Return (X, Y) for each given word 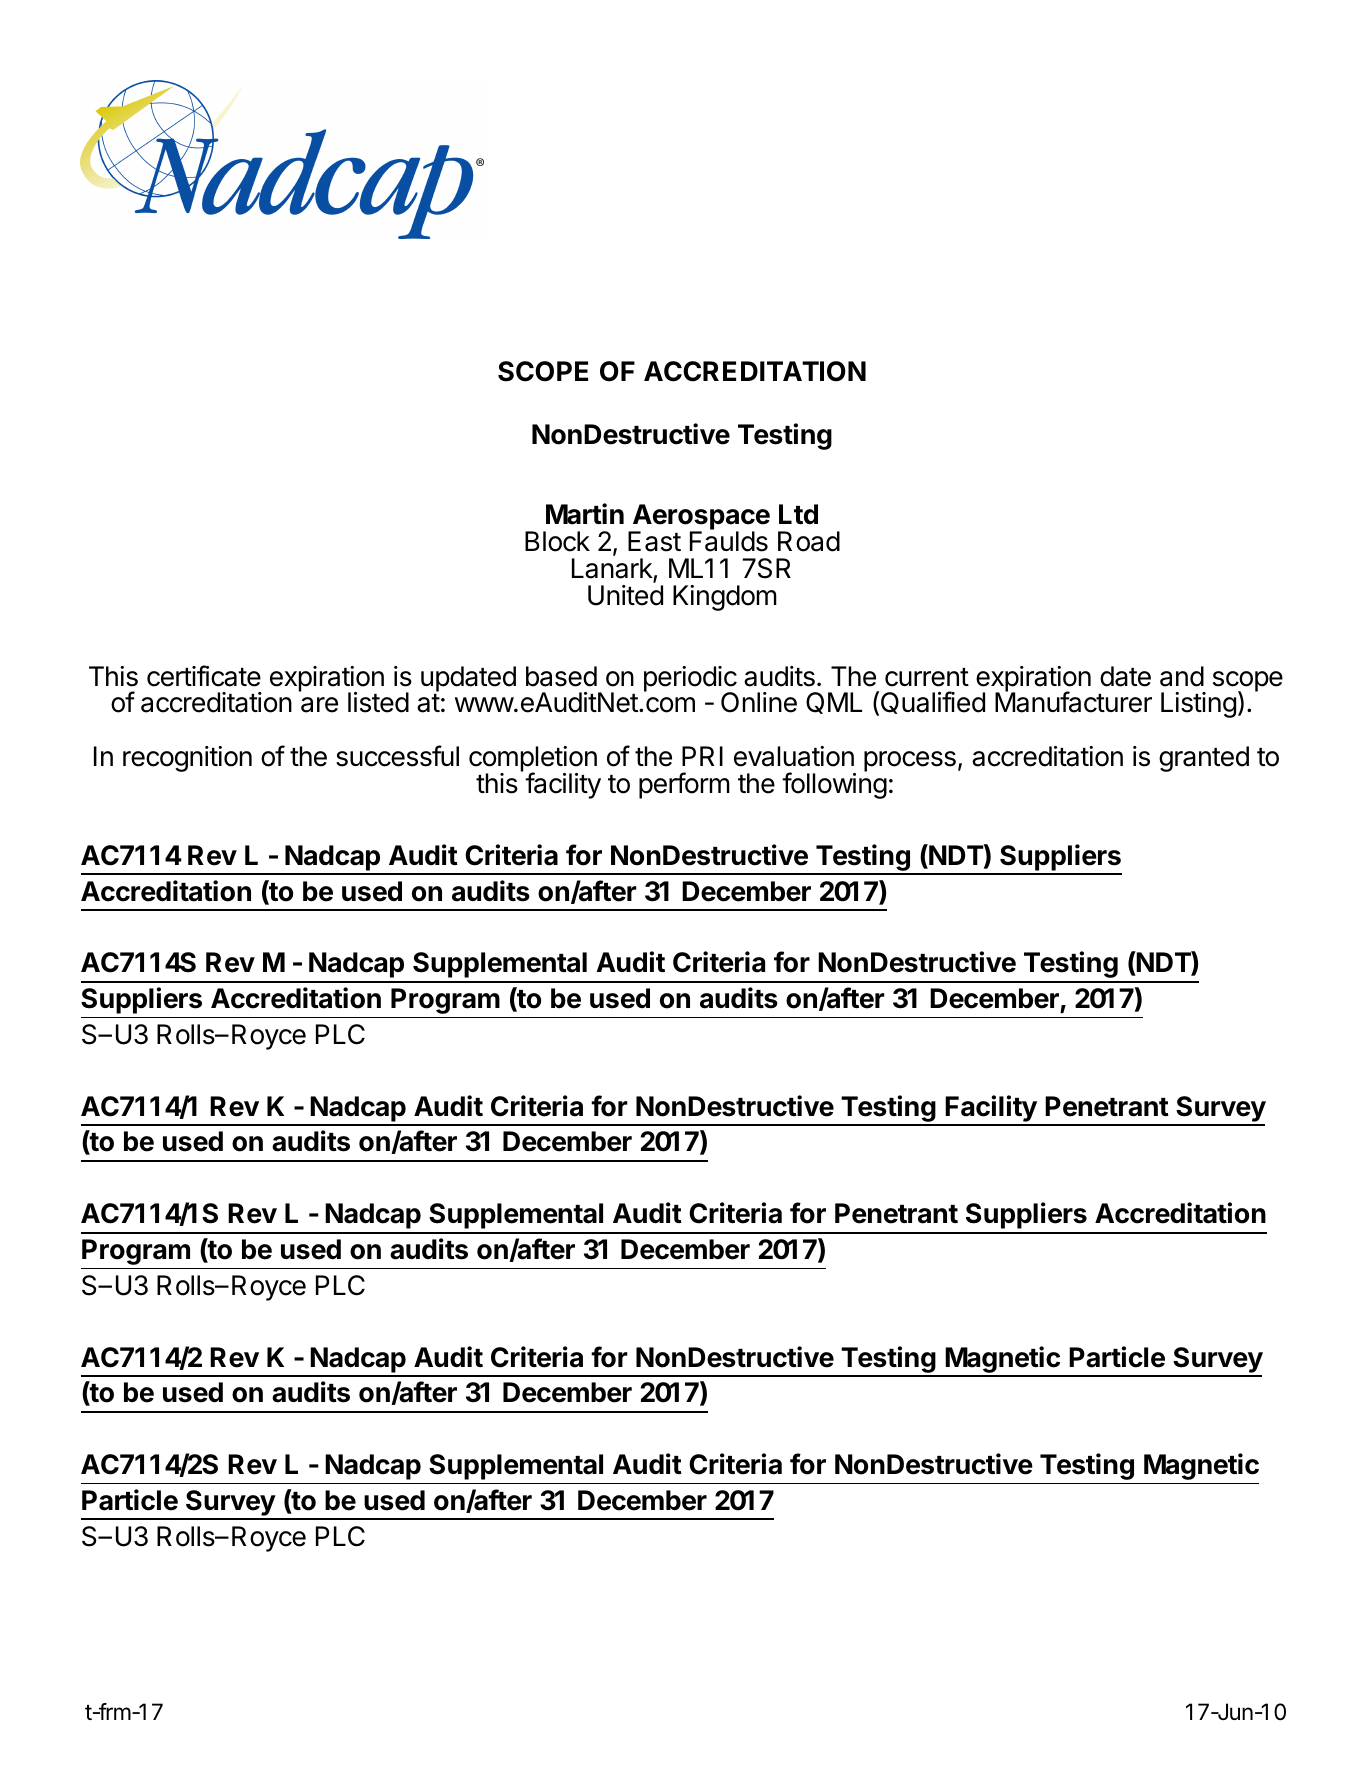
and (1182, 676)
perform (684, 785)
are (319, 705)
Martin (585, 514)
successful (397, 756)
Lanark (613, 569)
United (625, 595)
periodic (690, 680)
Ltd (798, 514)
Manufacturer (1073, 702)
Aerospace (700, 518)
